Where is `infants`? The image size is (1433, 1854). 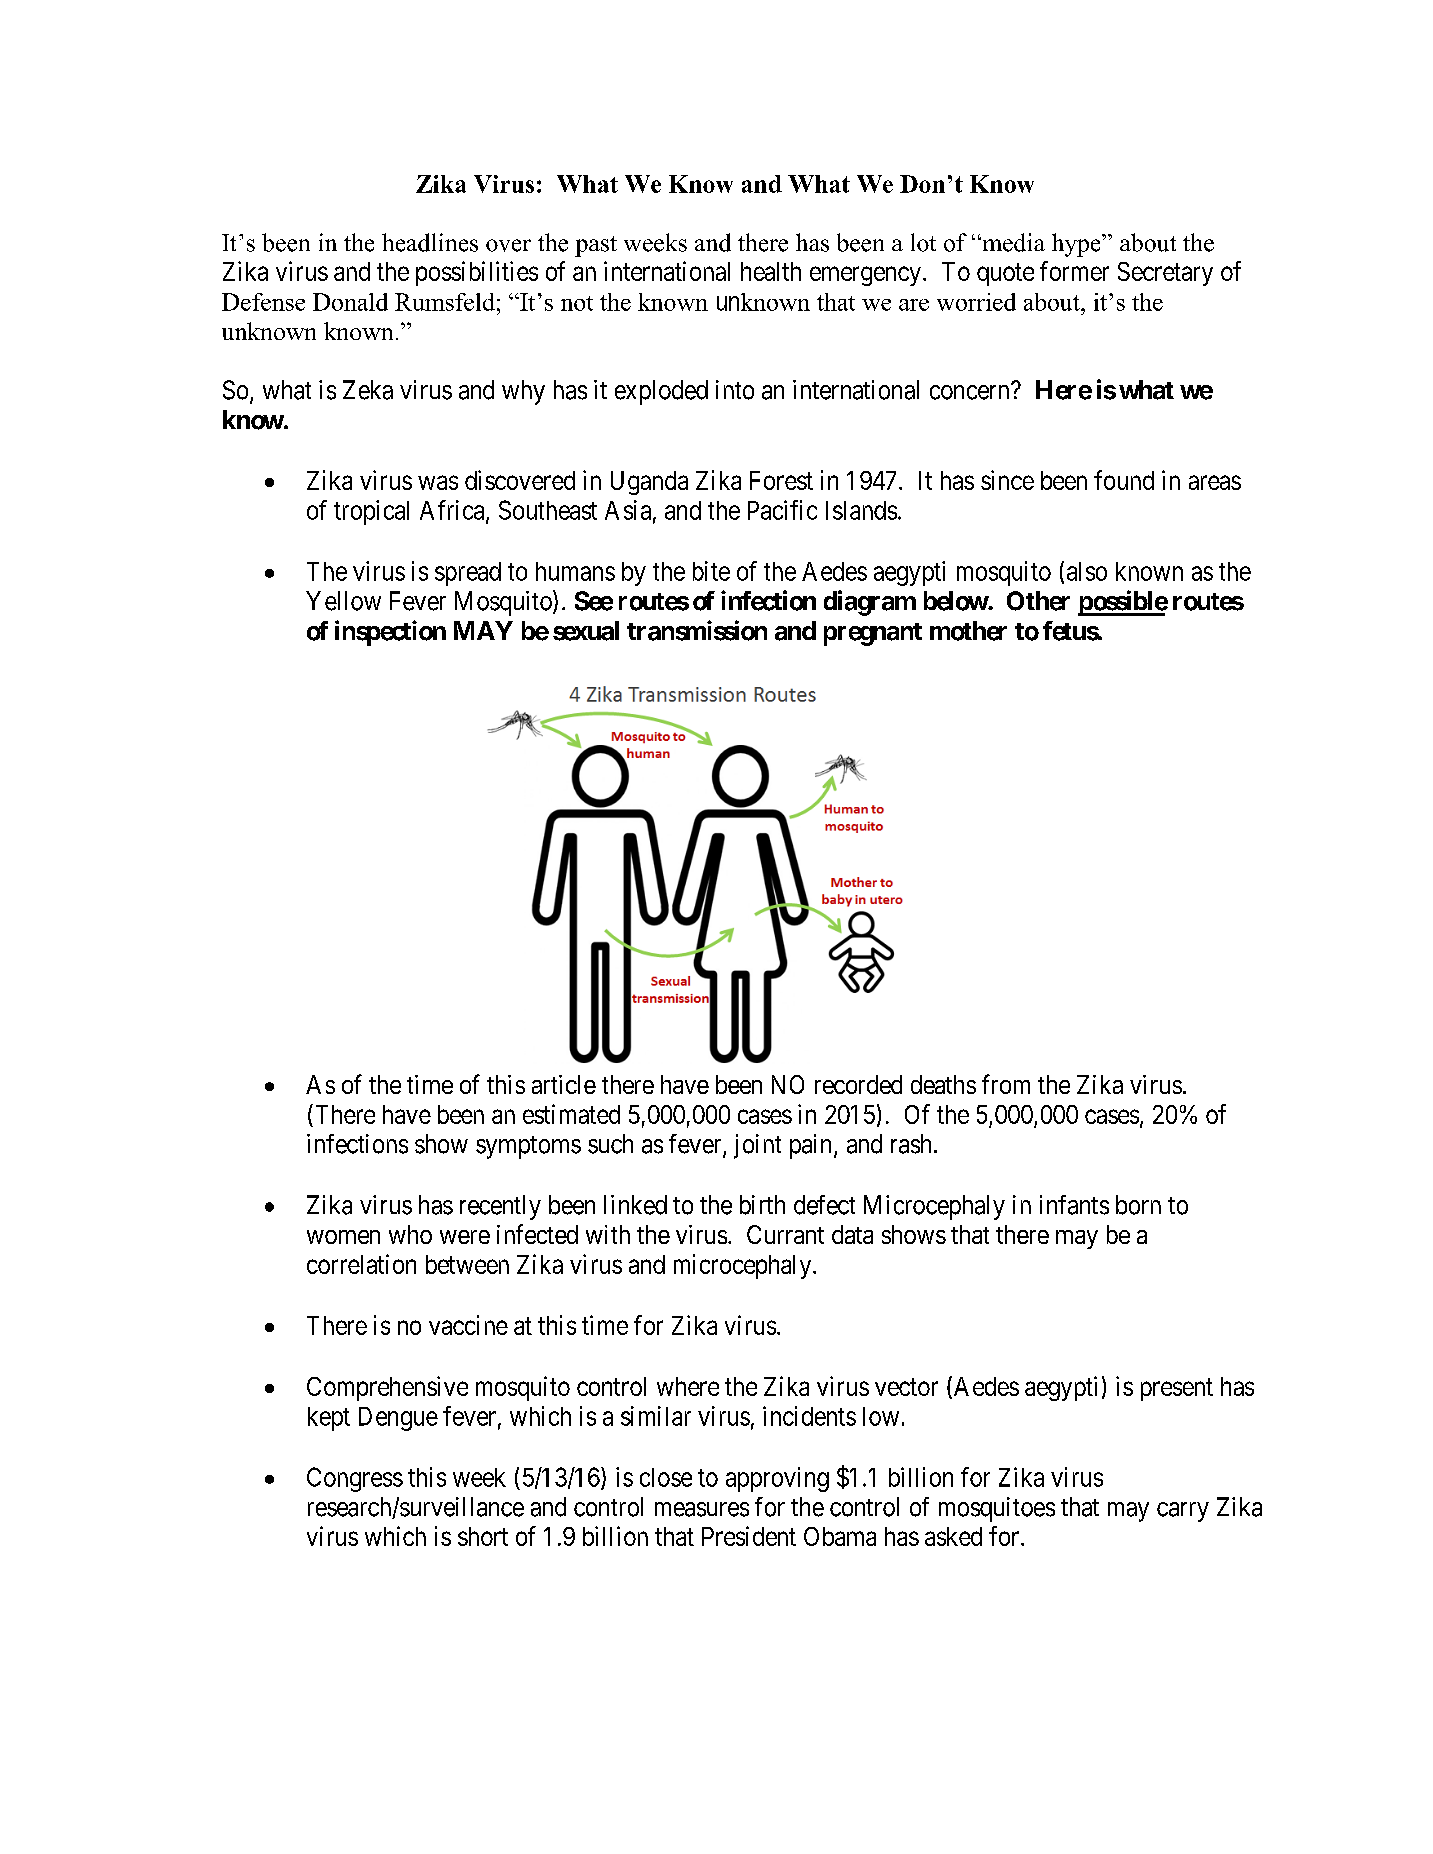 infants is located at coordinates (1074, 1205).
